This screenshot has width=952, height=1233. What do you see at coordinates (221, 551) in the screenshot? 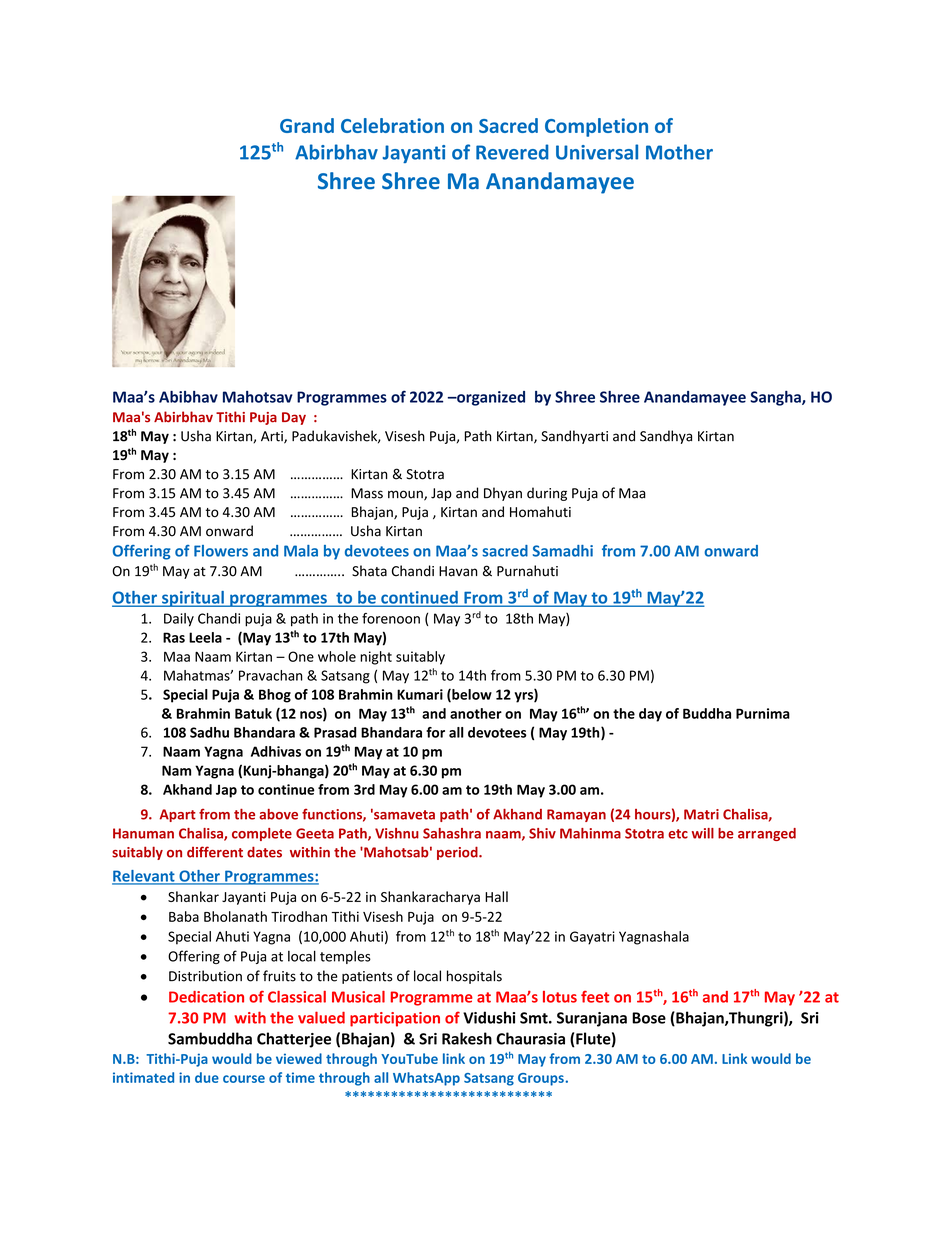
I see `Flowers` at bounding box center [221, 551].
